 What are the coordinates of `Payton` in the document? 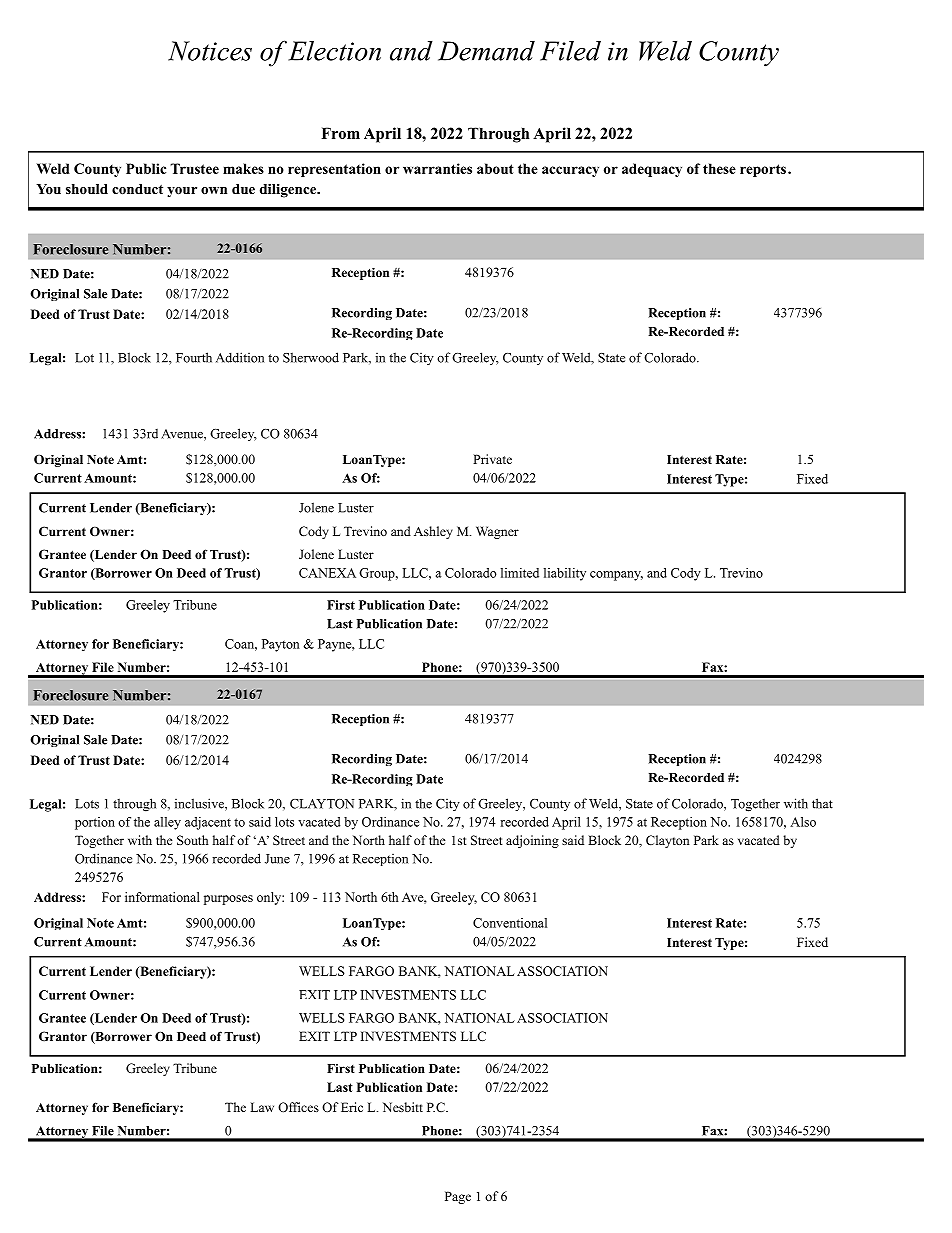 It's located at (280, 645).
